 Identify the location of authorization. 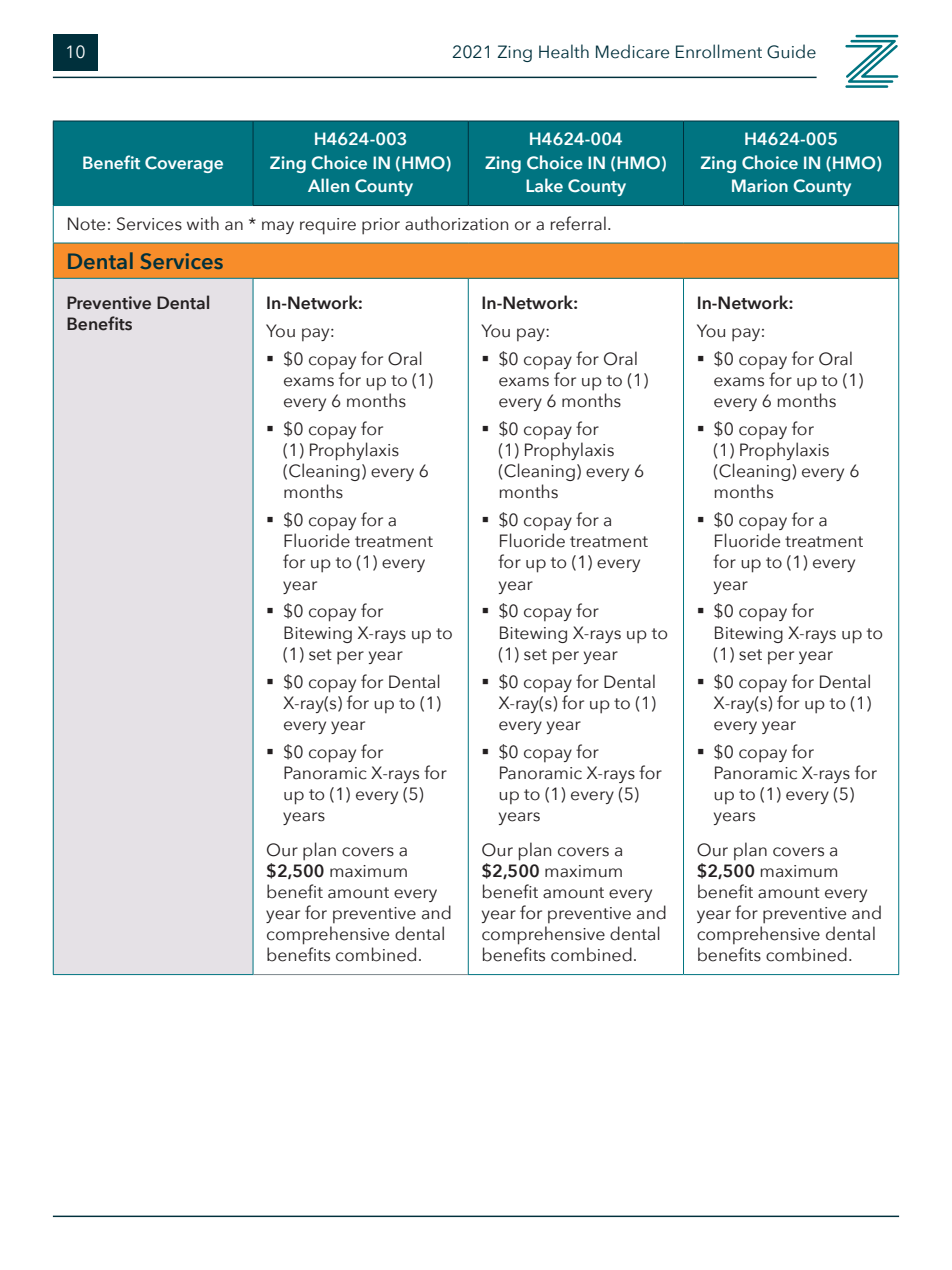
(456, 223).
